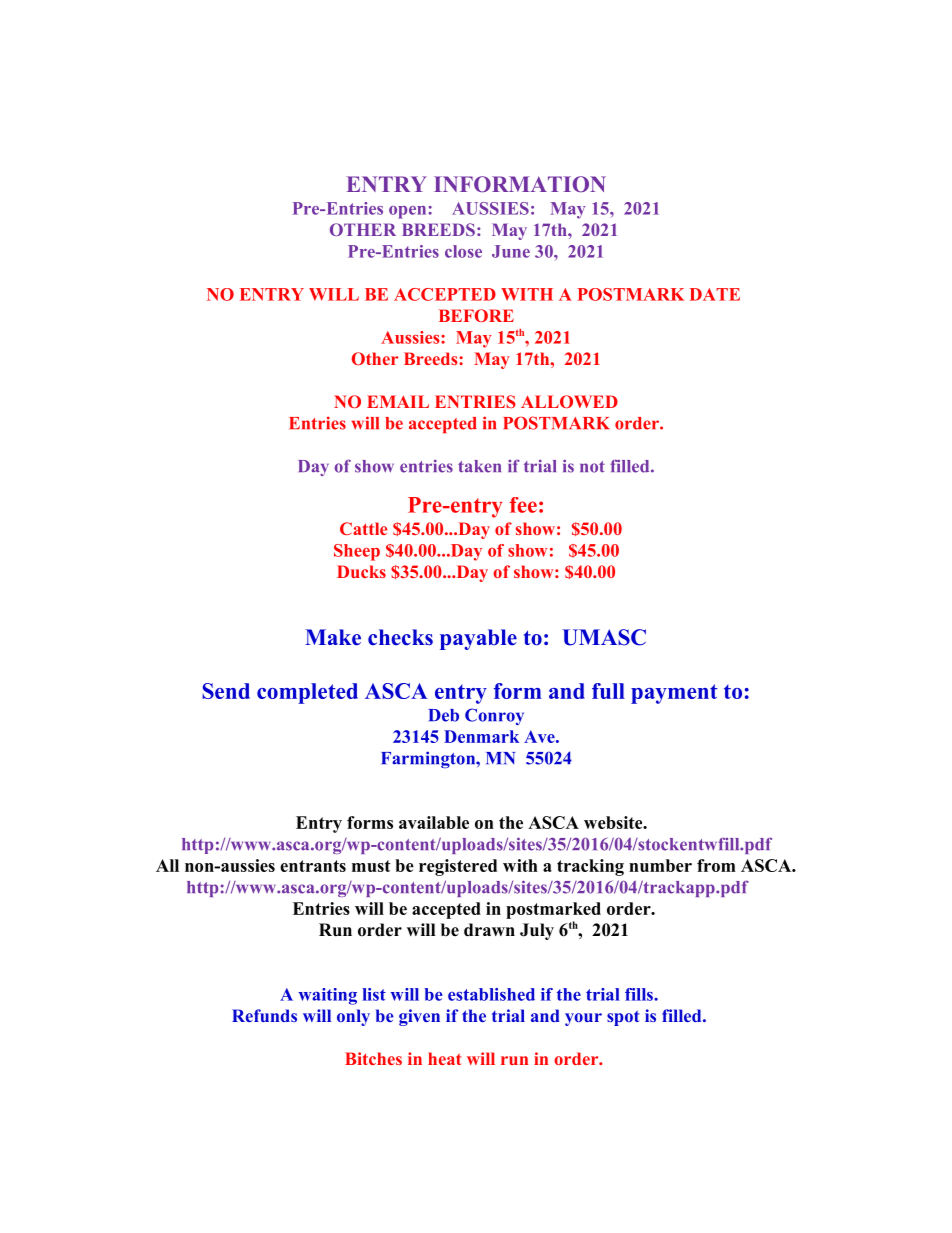 This document has width=952, height=1233. What do you see at coordinates (313, 866) in the document?
I see `entrants` at bounding box center [313, 866].
